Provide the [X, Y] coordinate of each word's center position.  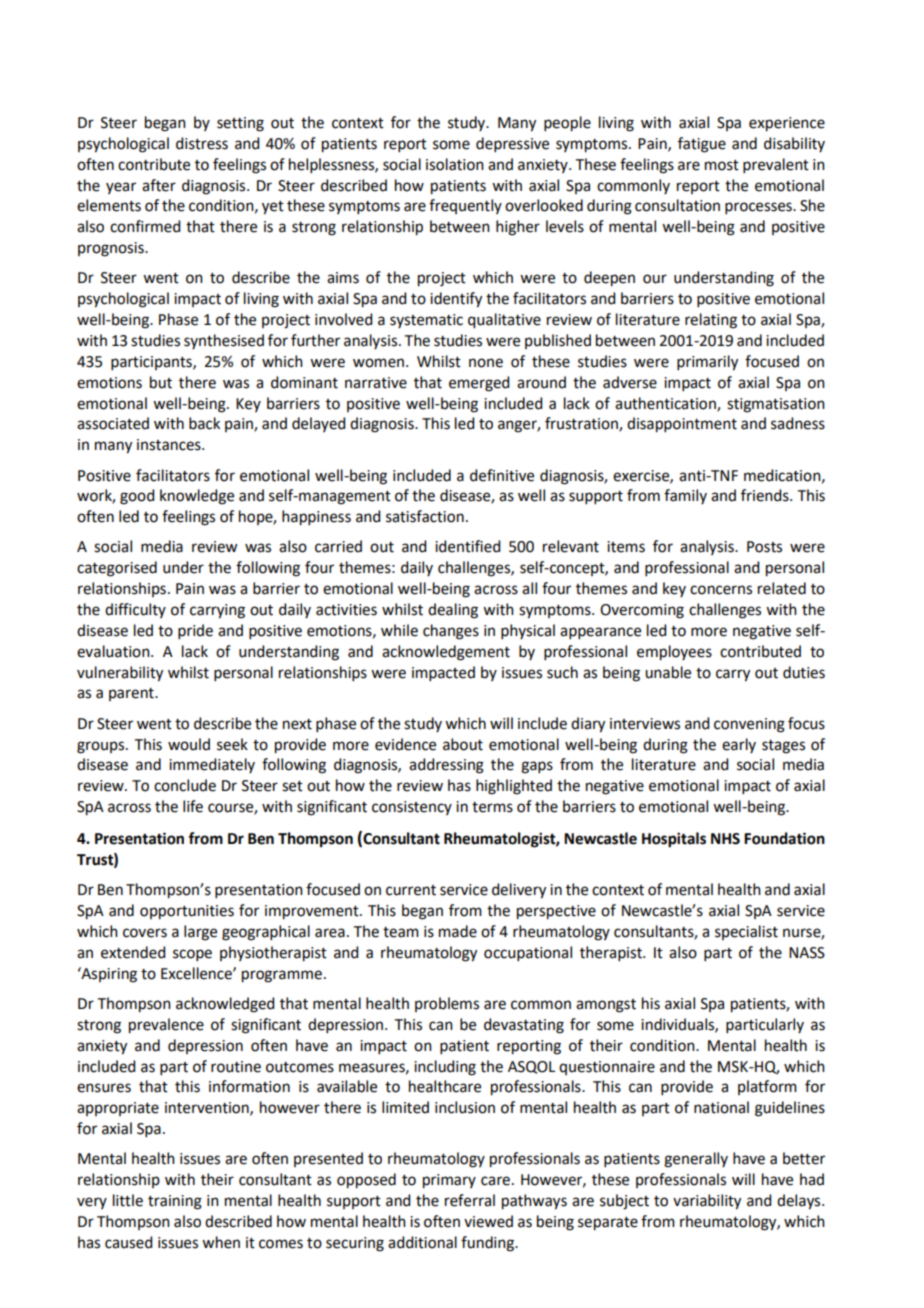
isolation [455, 164]
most [722, 165]
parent [132, 694]
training [175, 1202]
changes [451, 632]
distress [202, 143]
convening [749, 725]
